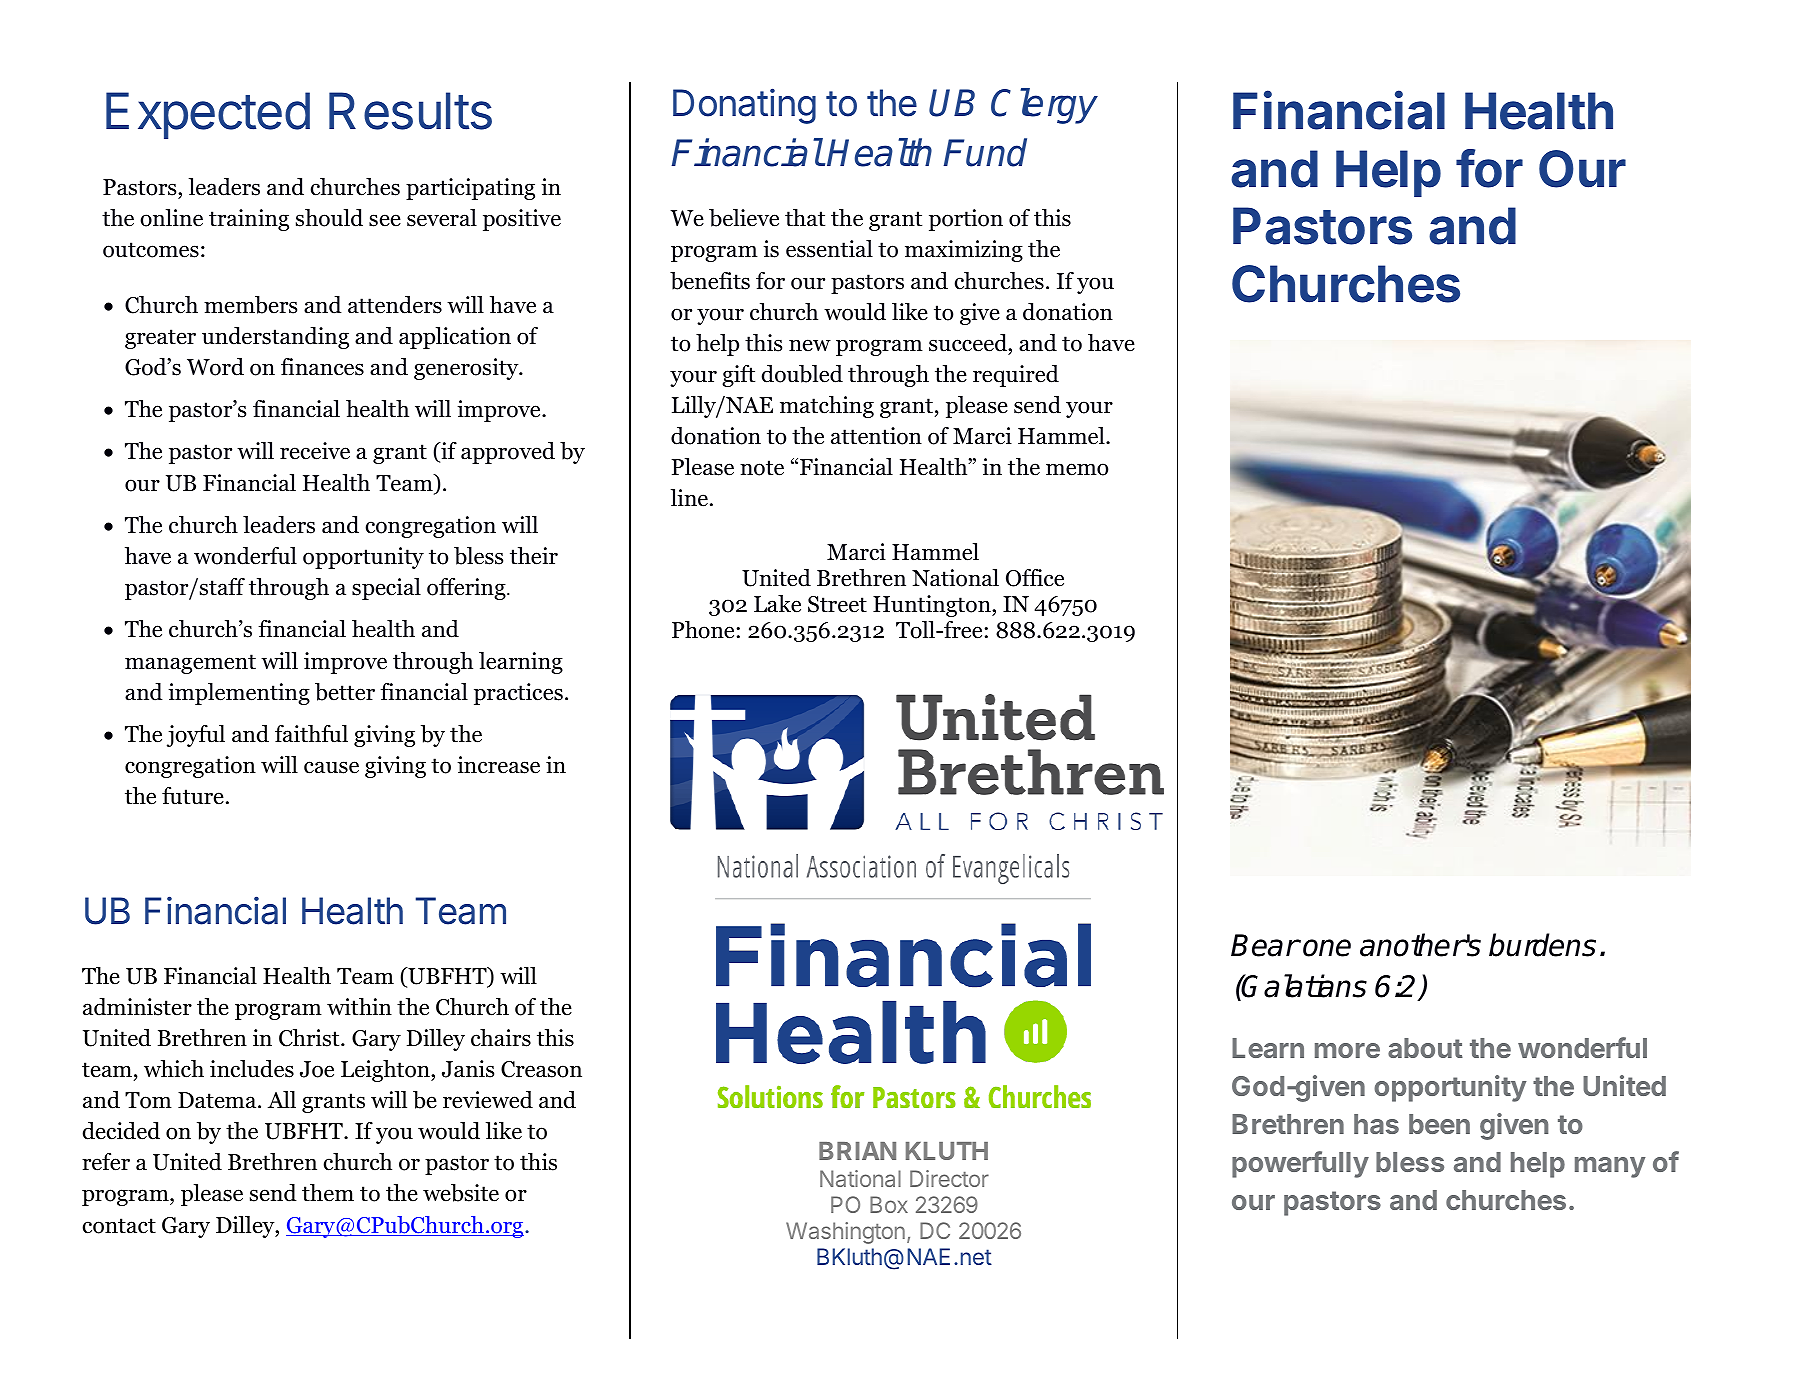 The width and height of the image is (1807, 1396). I want to click on Office, so click(1035, 578).
